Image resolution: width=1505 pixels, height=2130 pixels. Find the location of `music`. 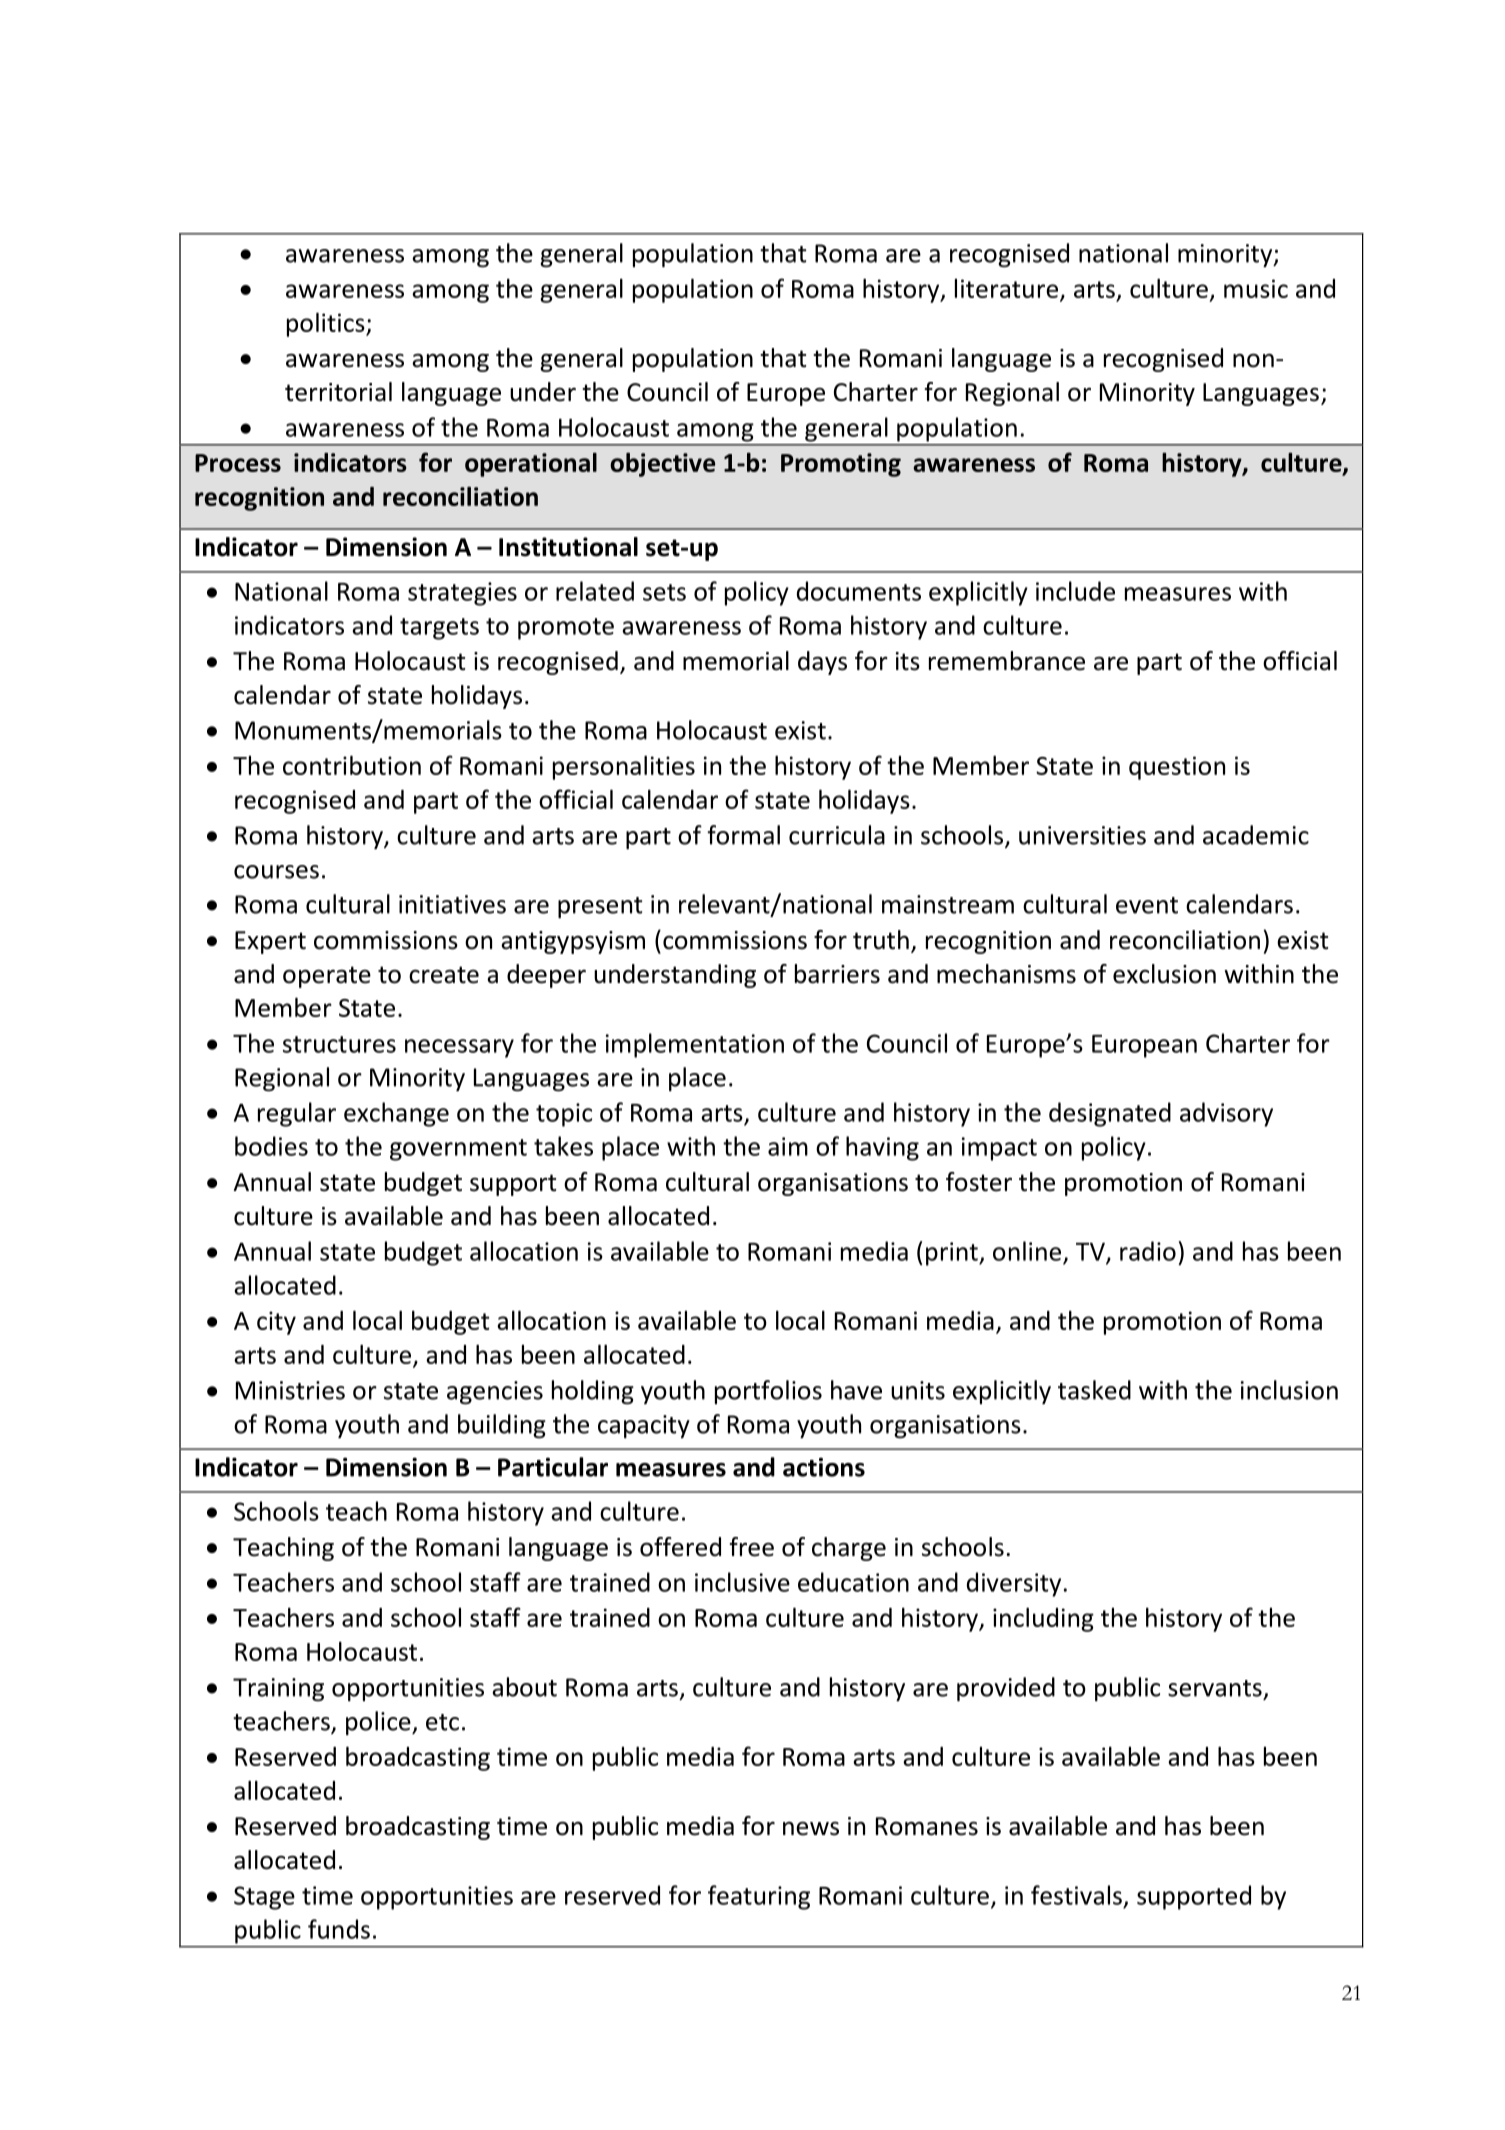

music is located at coordinates (1256, 288).
